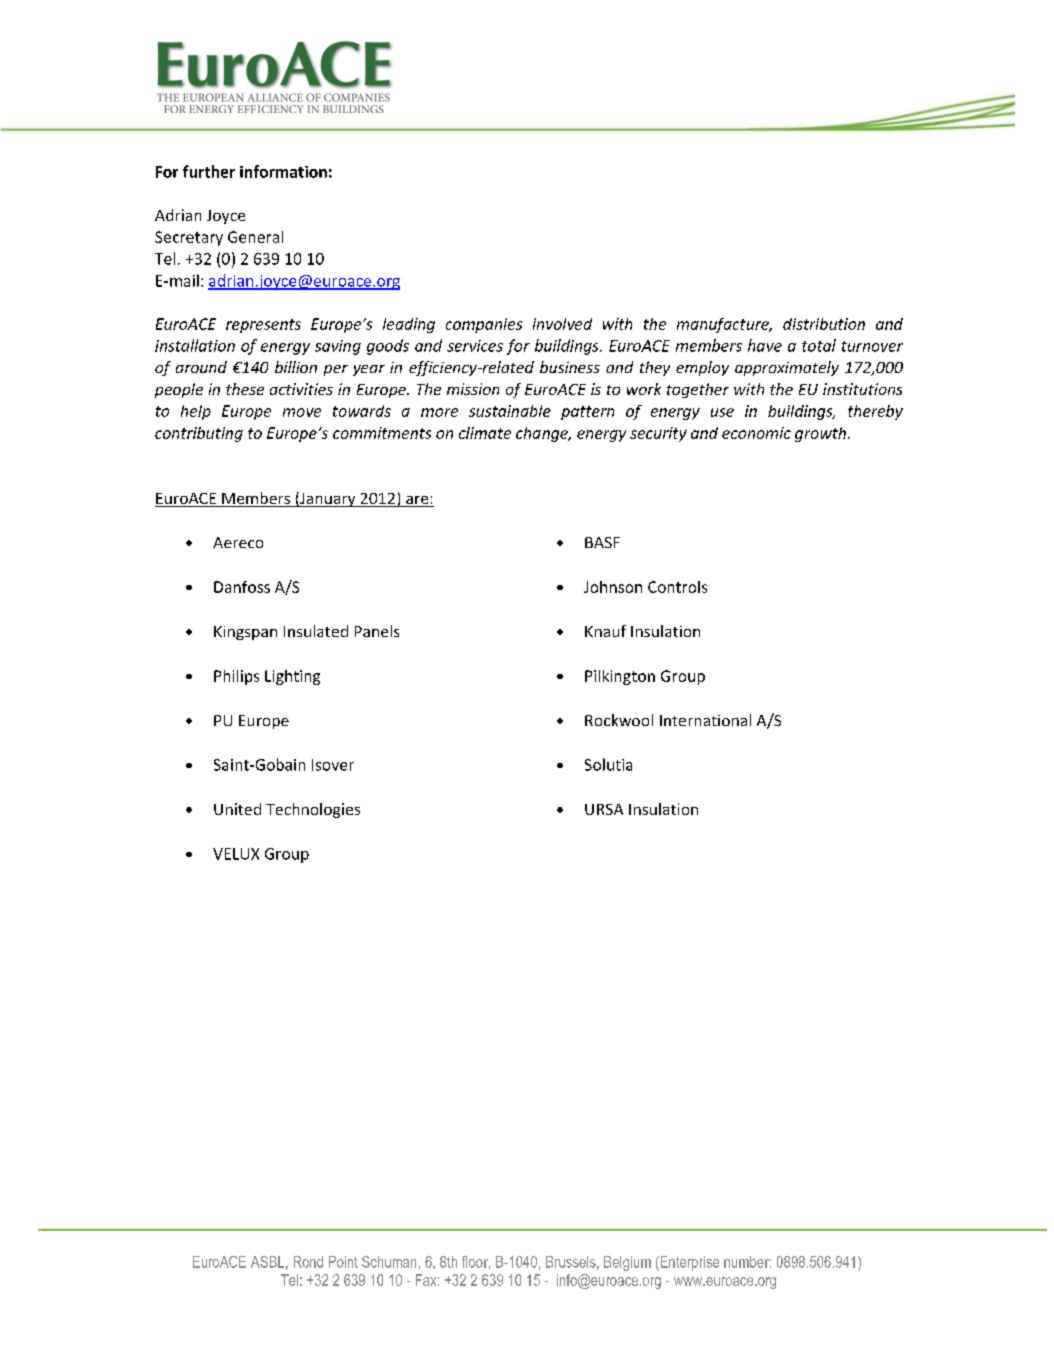 The image size is (1054, 1365). Describe the element at coordinates (613, 587) in the screenshot. I see `Johnson` at that location.
